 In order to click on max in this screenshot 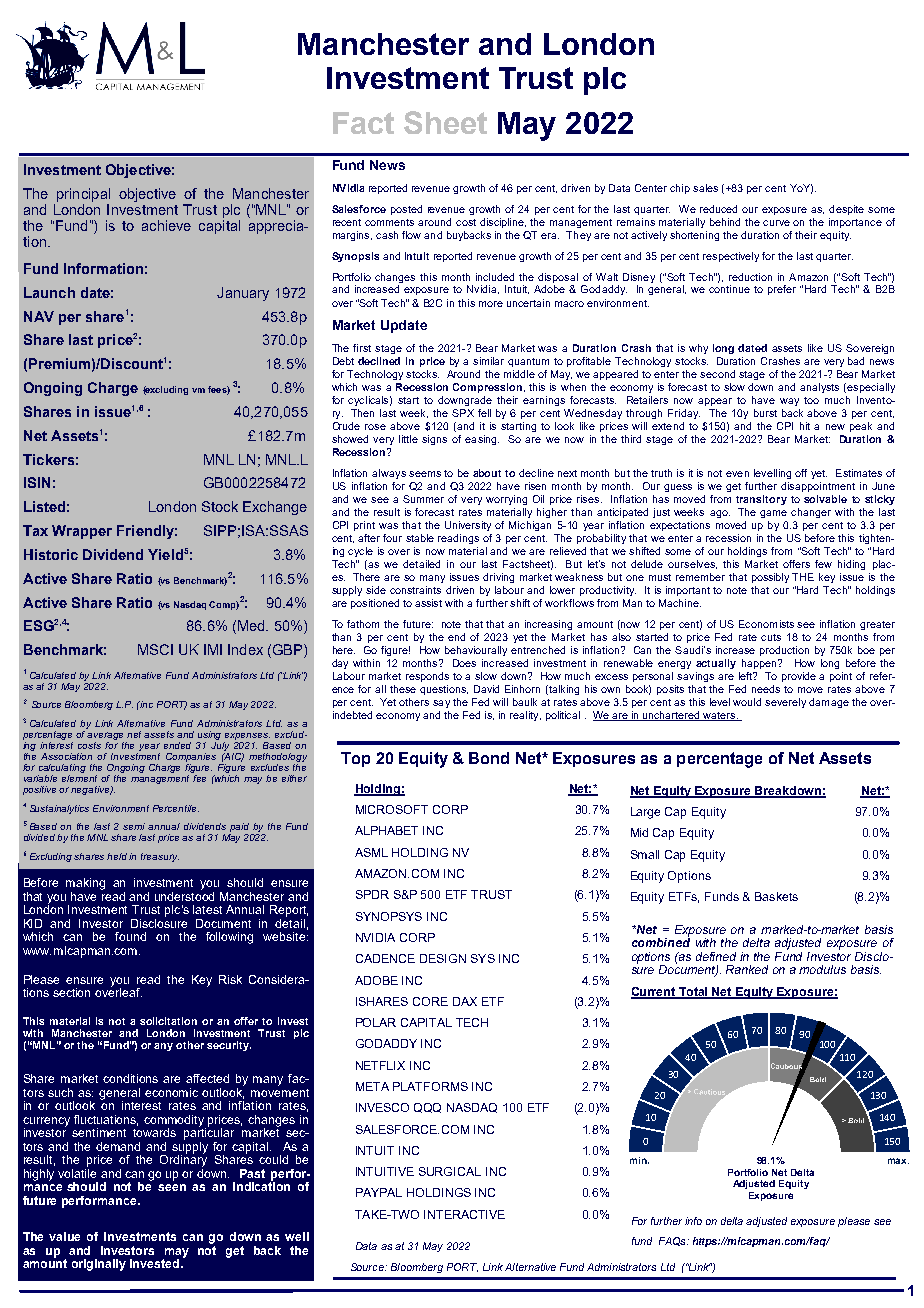, I will do `click(898, 1161)`.
